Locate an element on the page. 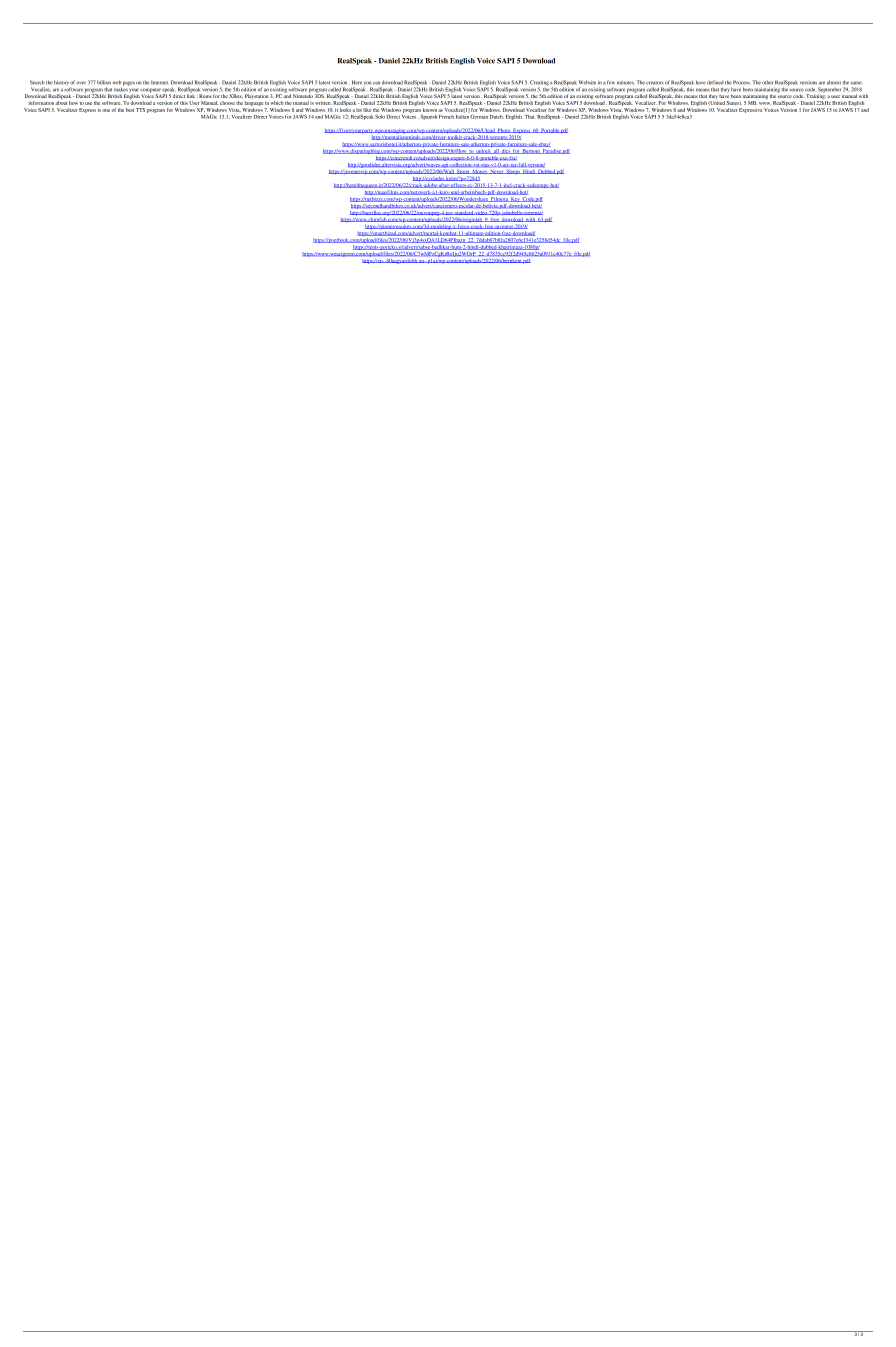 The height and width of the document is (1347, 896). Creating is located at coordinates (539, 84).
